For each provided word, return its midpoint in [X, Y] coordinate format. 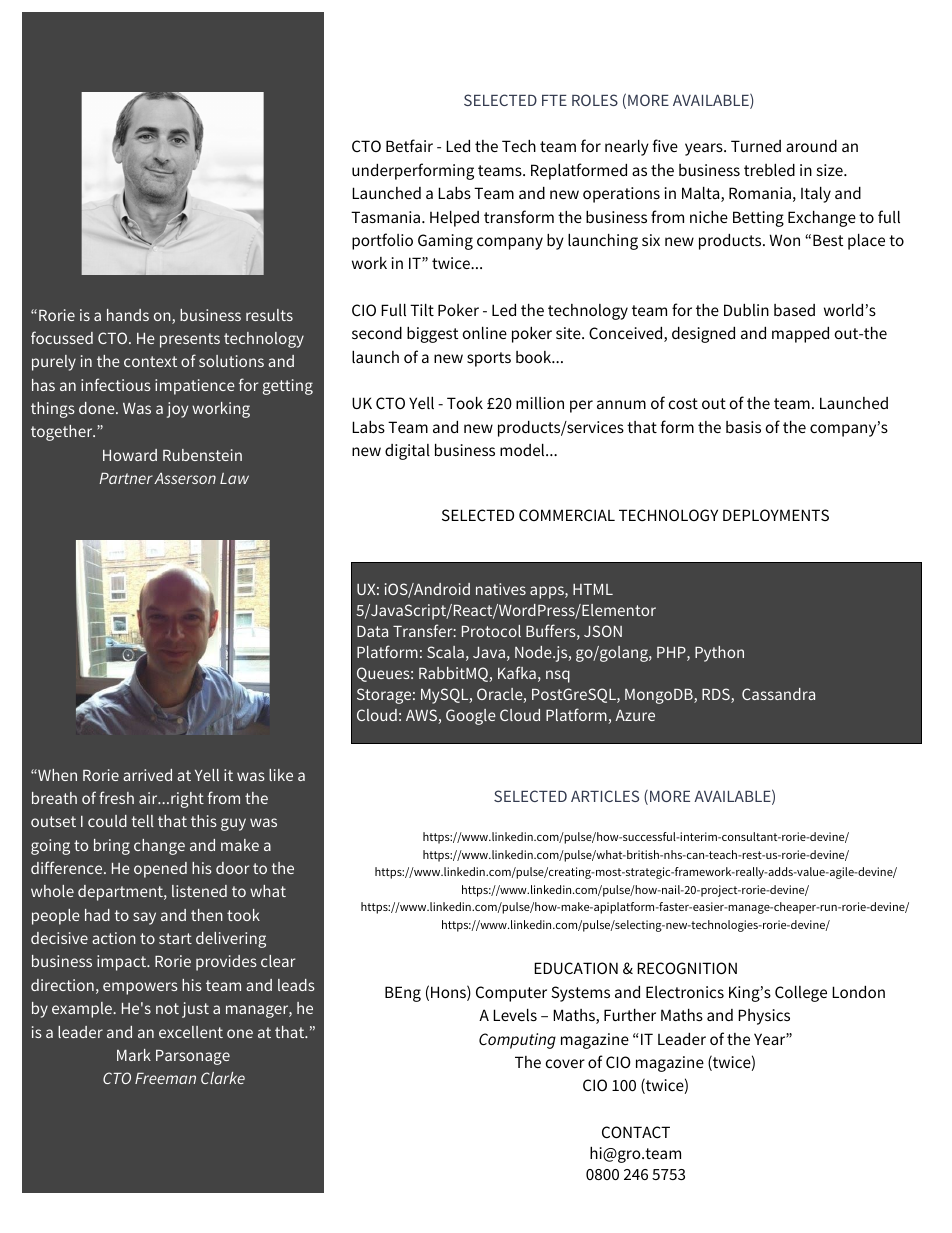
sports [489, 359]
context [150, 361]
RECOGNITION [687, 968]
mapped [800, 335]
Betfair [409, 145]
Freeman [165, 1078]
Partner [126, 478]
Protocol [491, 631]
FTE [554, 100]
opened [160, 870]
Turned [756, 146]
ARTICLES [605, 796]
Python [719, 654]
